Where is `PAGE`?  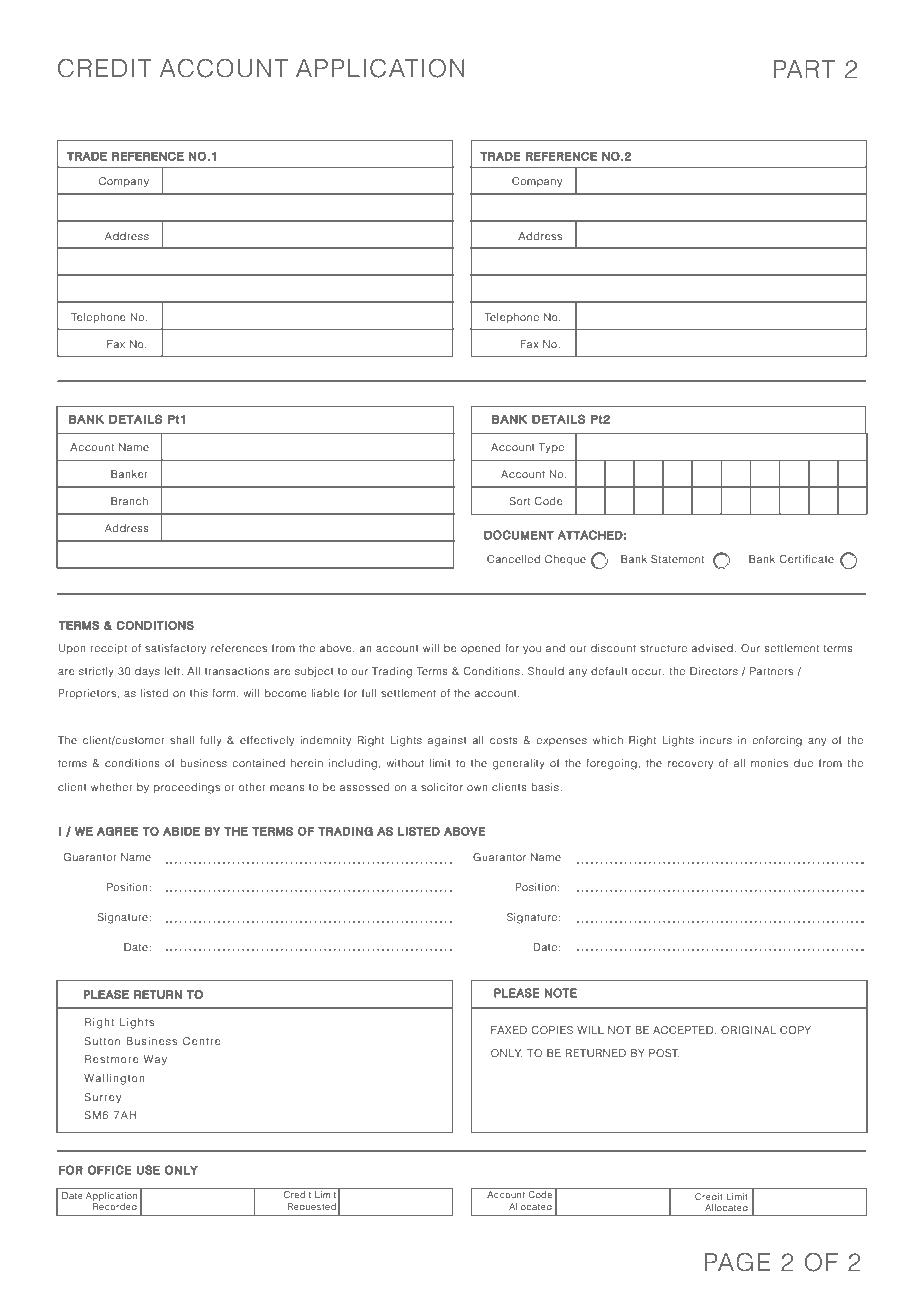
PAGE is located at coordinates (737, 1262).
